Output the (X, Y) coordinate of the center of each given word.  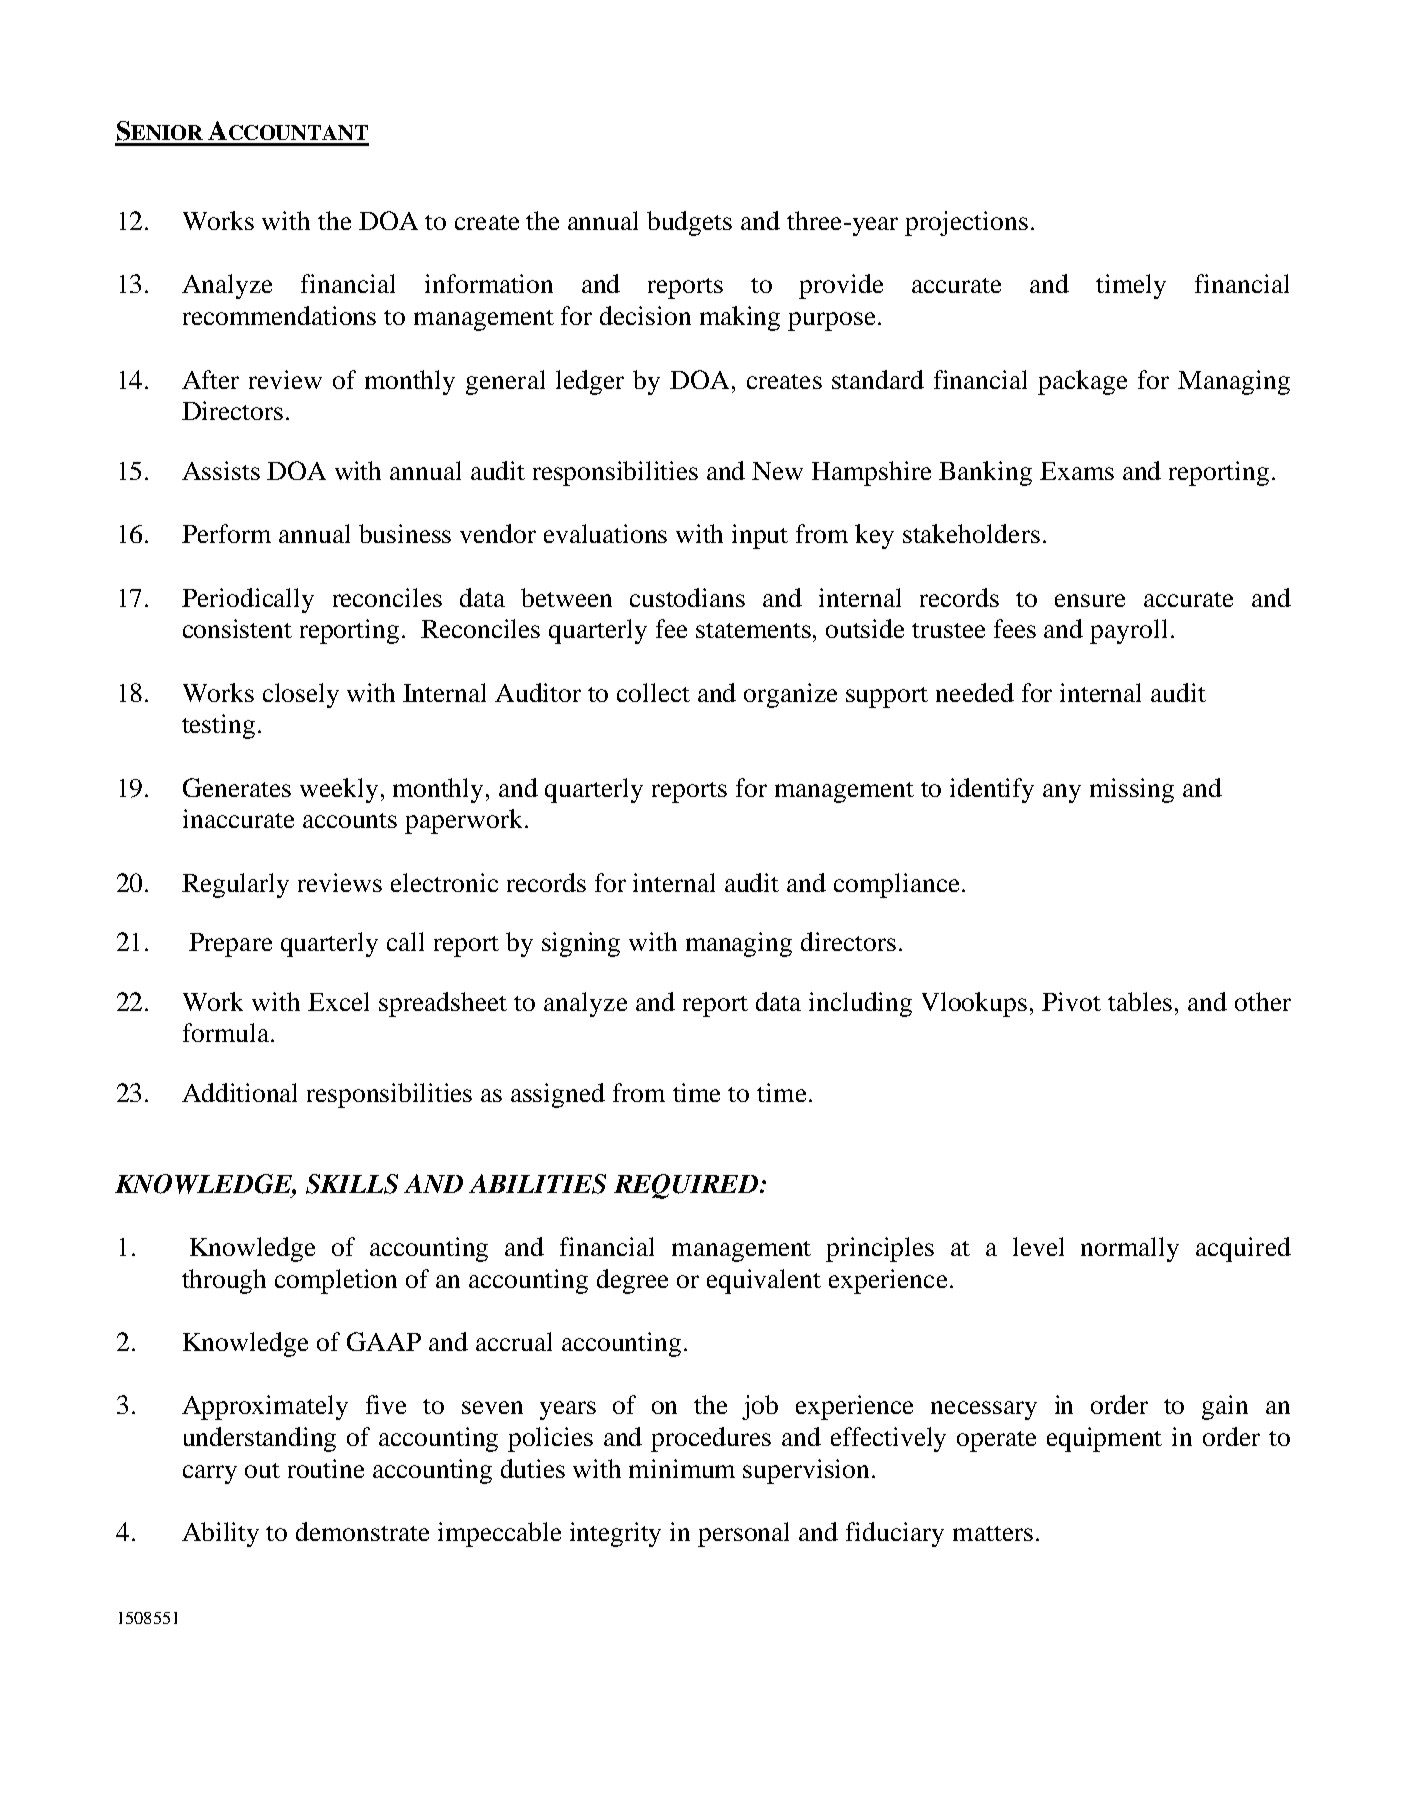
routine (326, 1468)
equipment (1104, 1439)
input (760, 536)
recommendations (279, 315)
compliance (896, 885)
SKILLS (352, 1184)
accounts (350, 820)
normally (1130, 1249)
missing (1132, 790)
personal (743, 1534)
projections (966, 223)
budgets (689, 223)
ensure (1090, 600)
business (405, 533)
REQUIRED (686, 1186)
